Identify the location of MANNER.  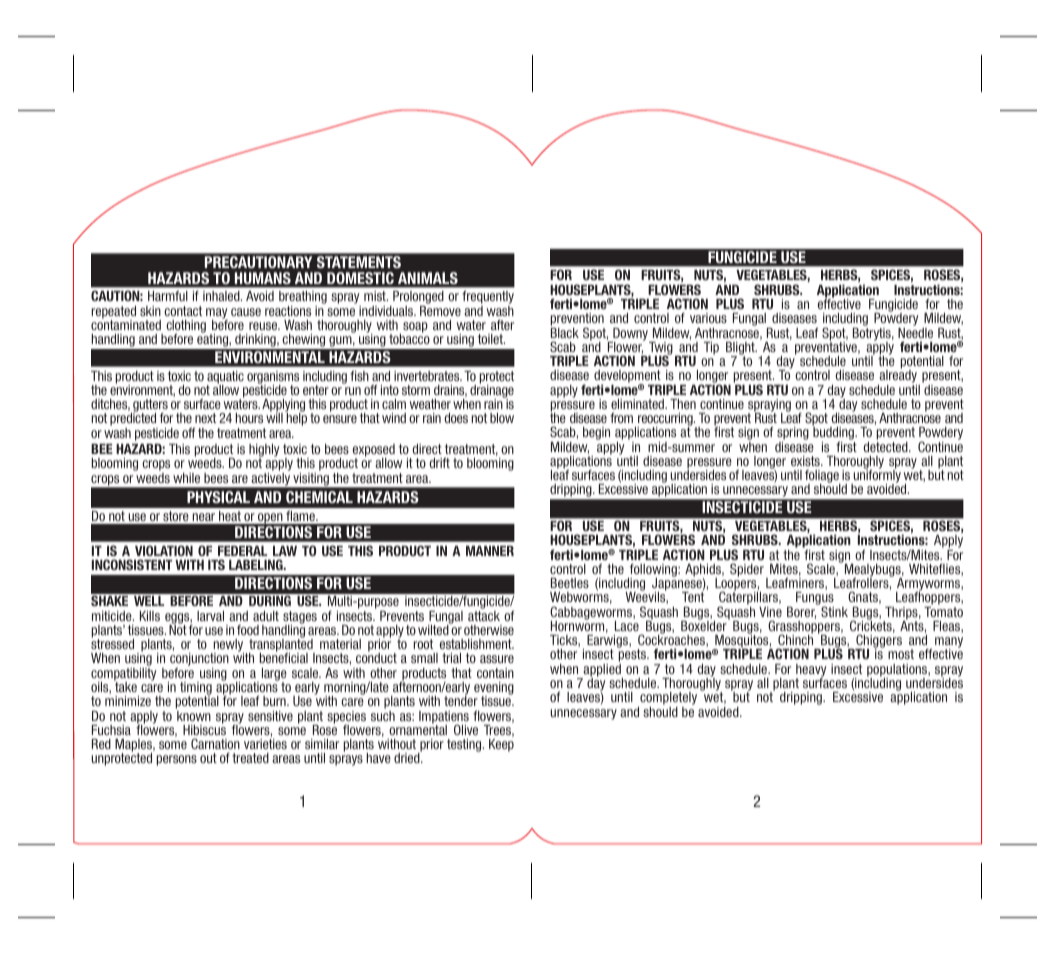
(490, 551).
